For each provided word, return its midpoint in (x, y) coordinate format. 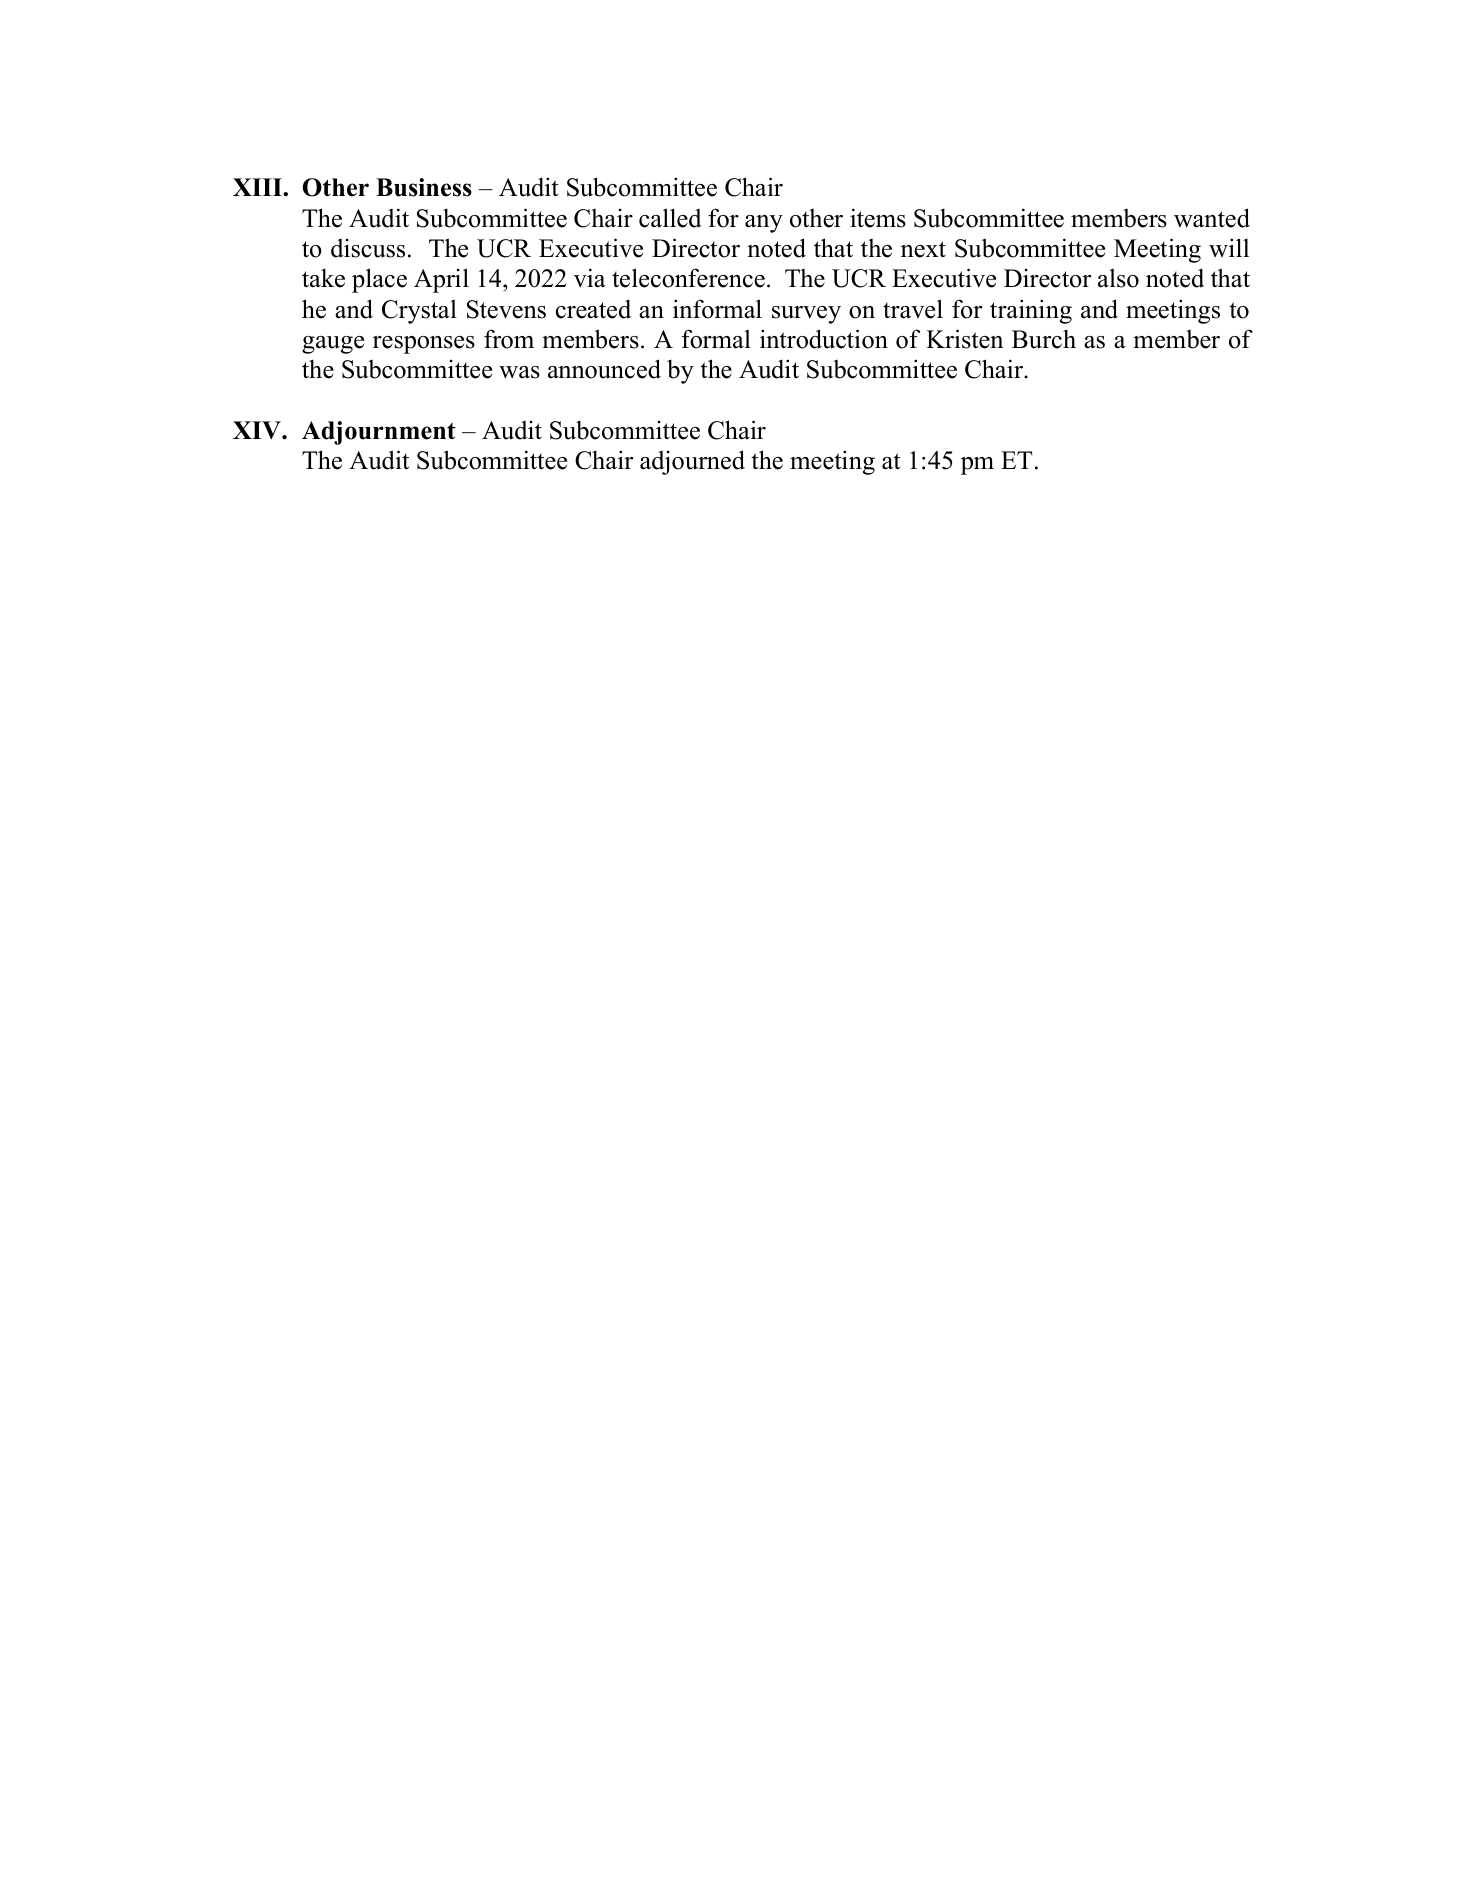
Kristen (964, 339)
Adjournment (379, 433)
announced (604, 369)
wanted (1212, 218)
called (670, 218)
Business (424, 187)
